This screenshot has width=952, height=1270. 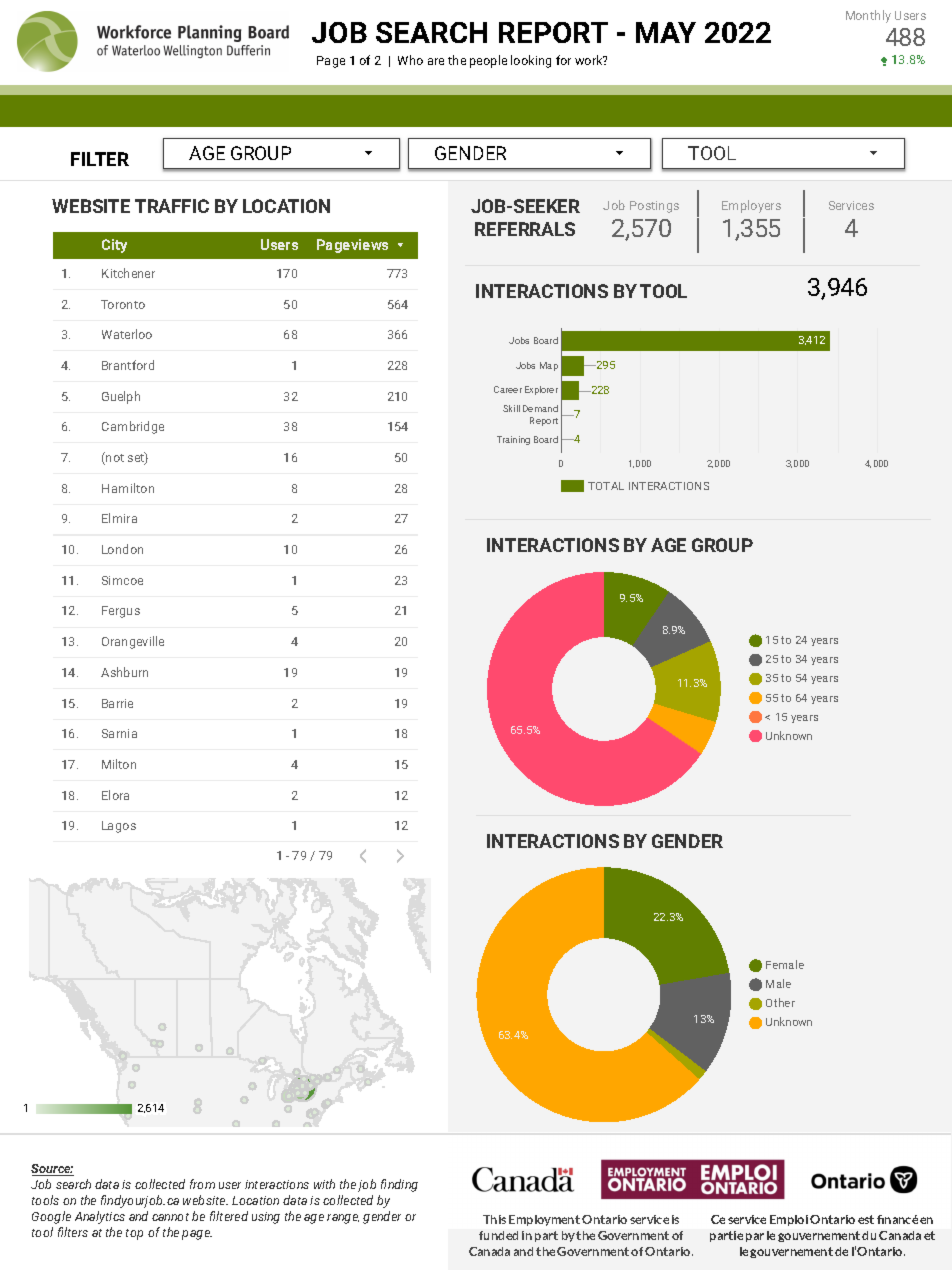 I want to click on TRAFFIC, so click(x=172, y=206).
